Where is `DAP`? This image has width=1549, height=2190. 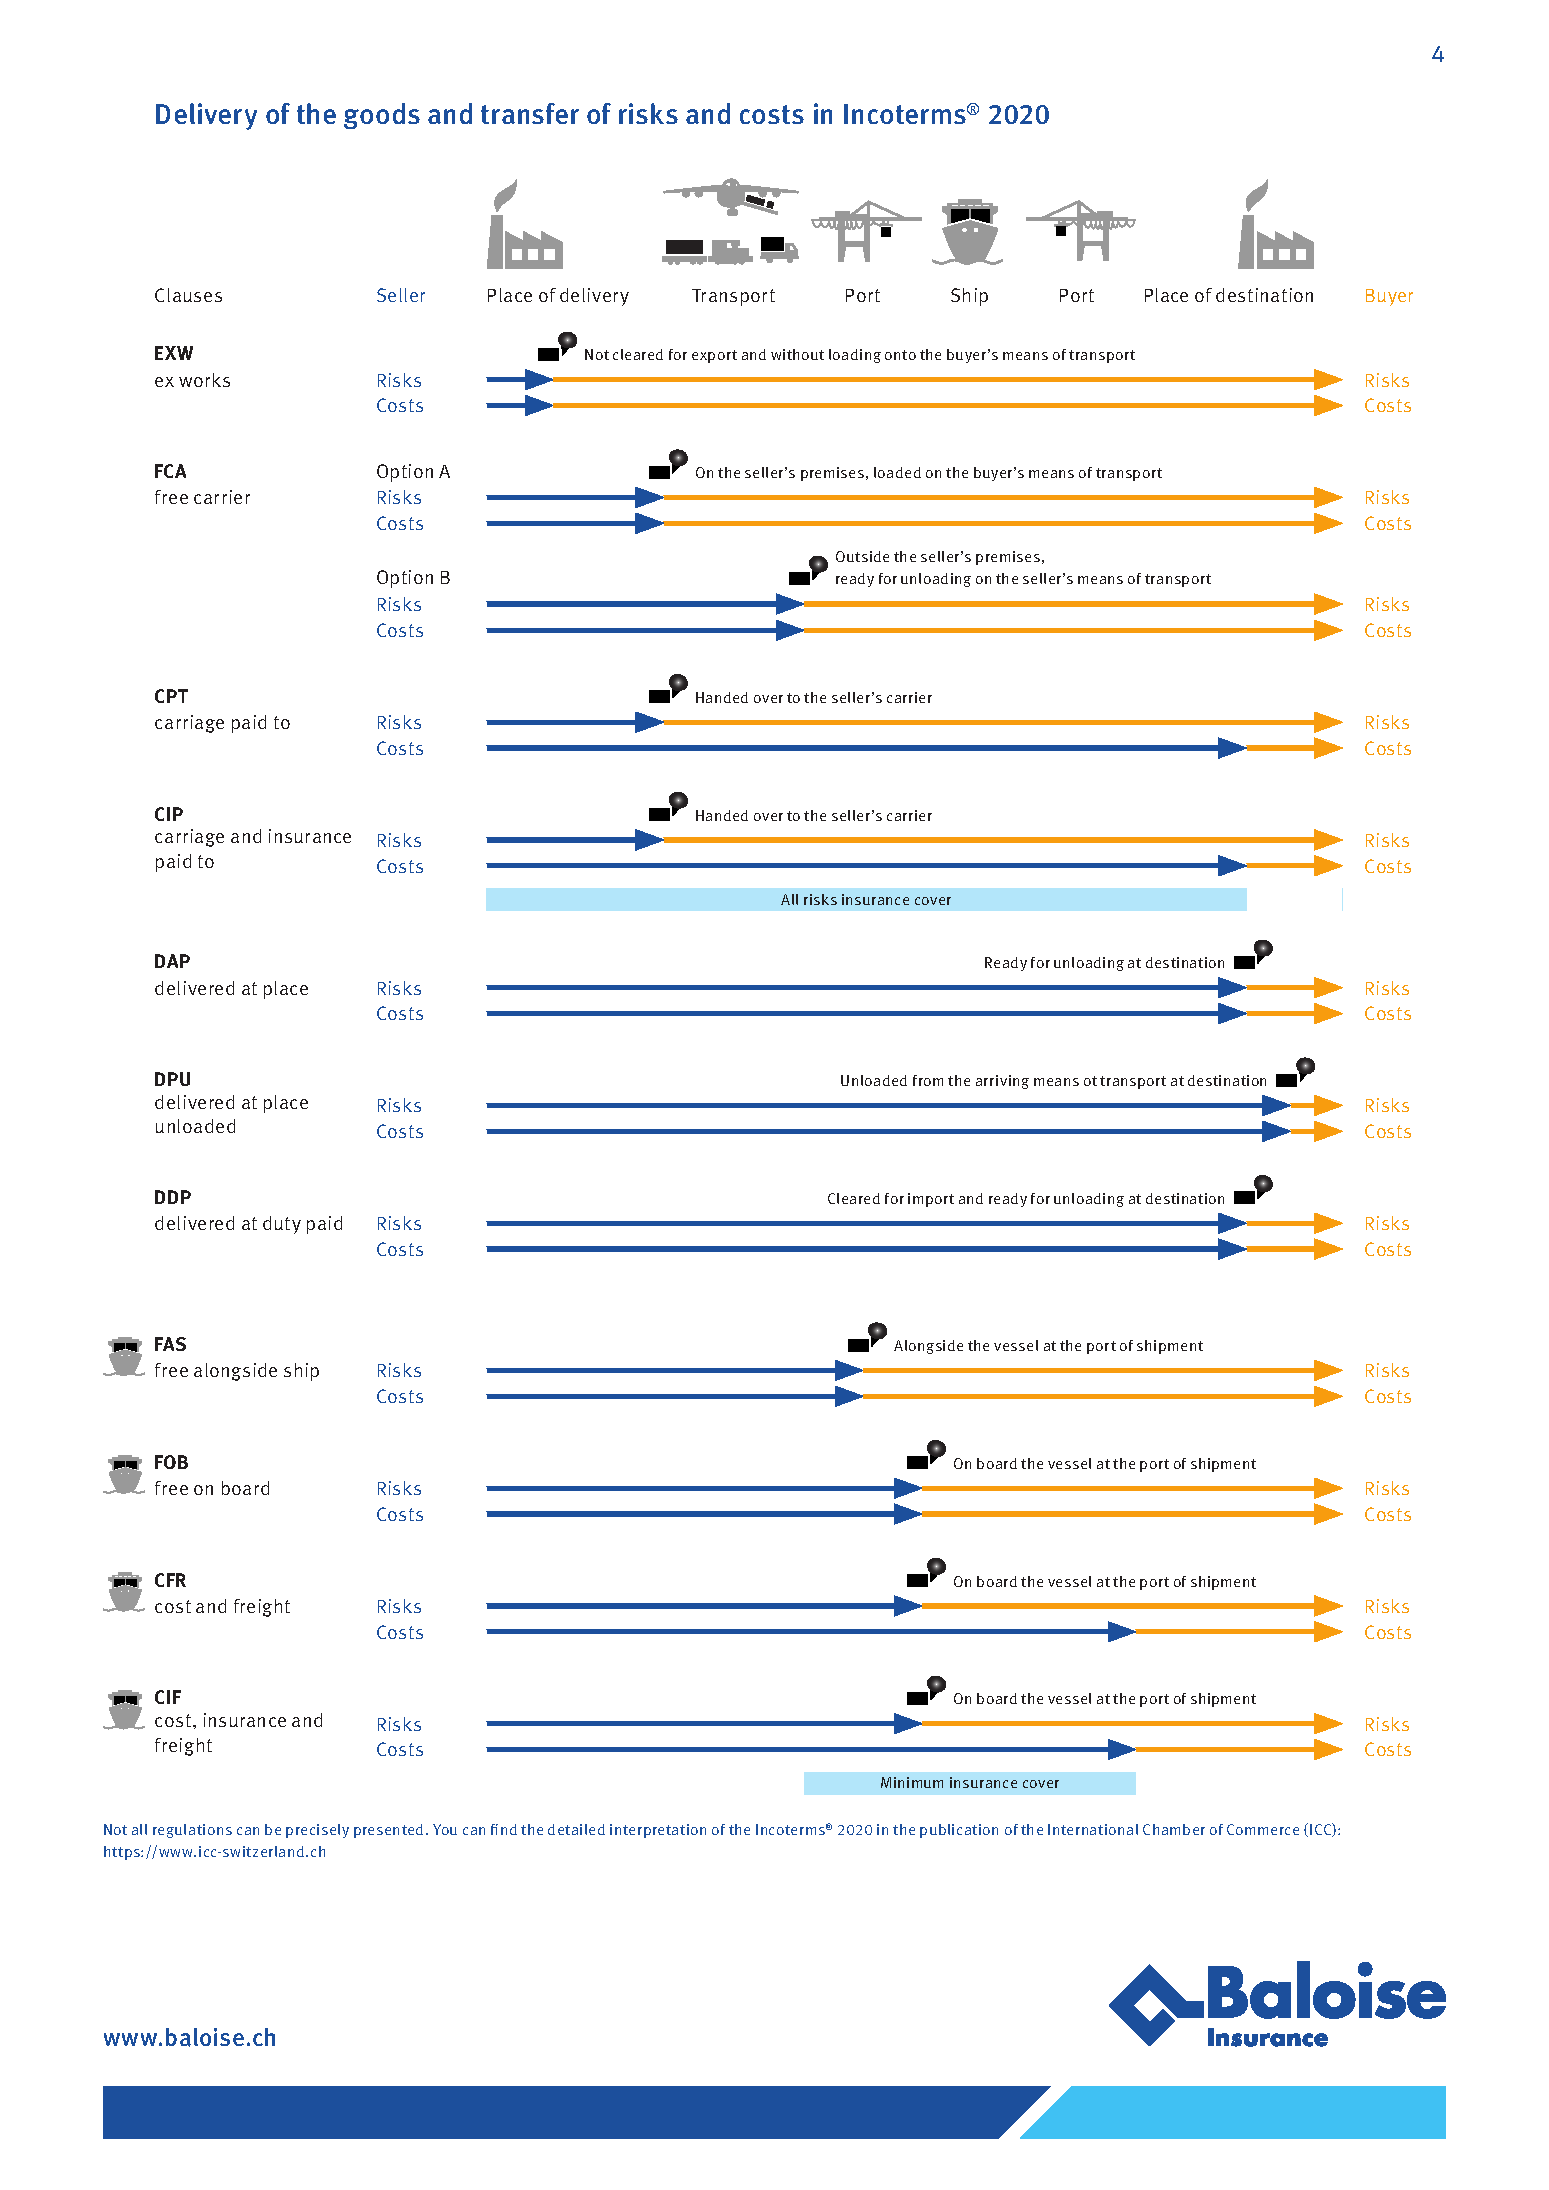 DAP is located at coordinates (172, 961).
